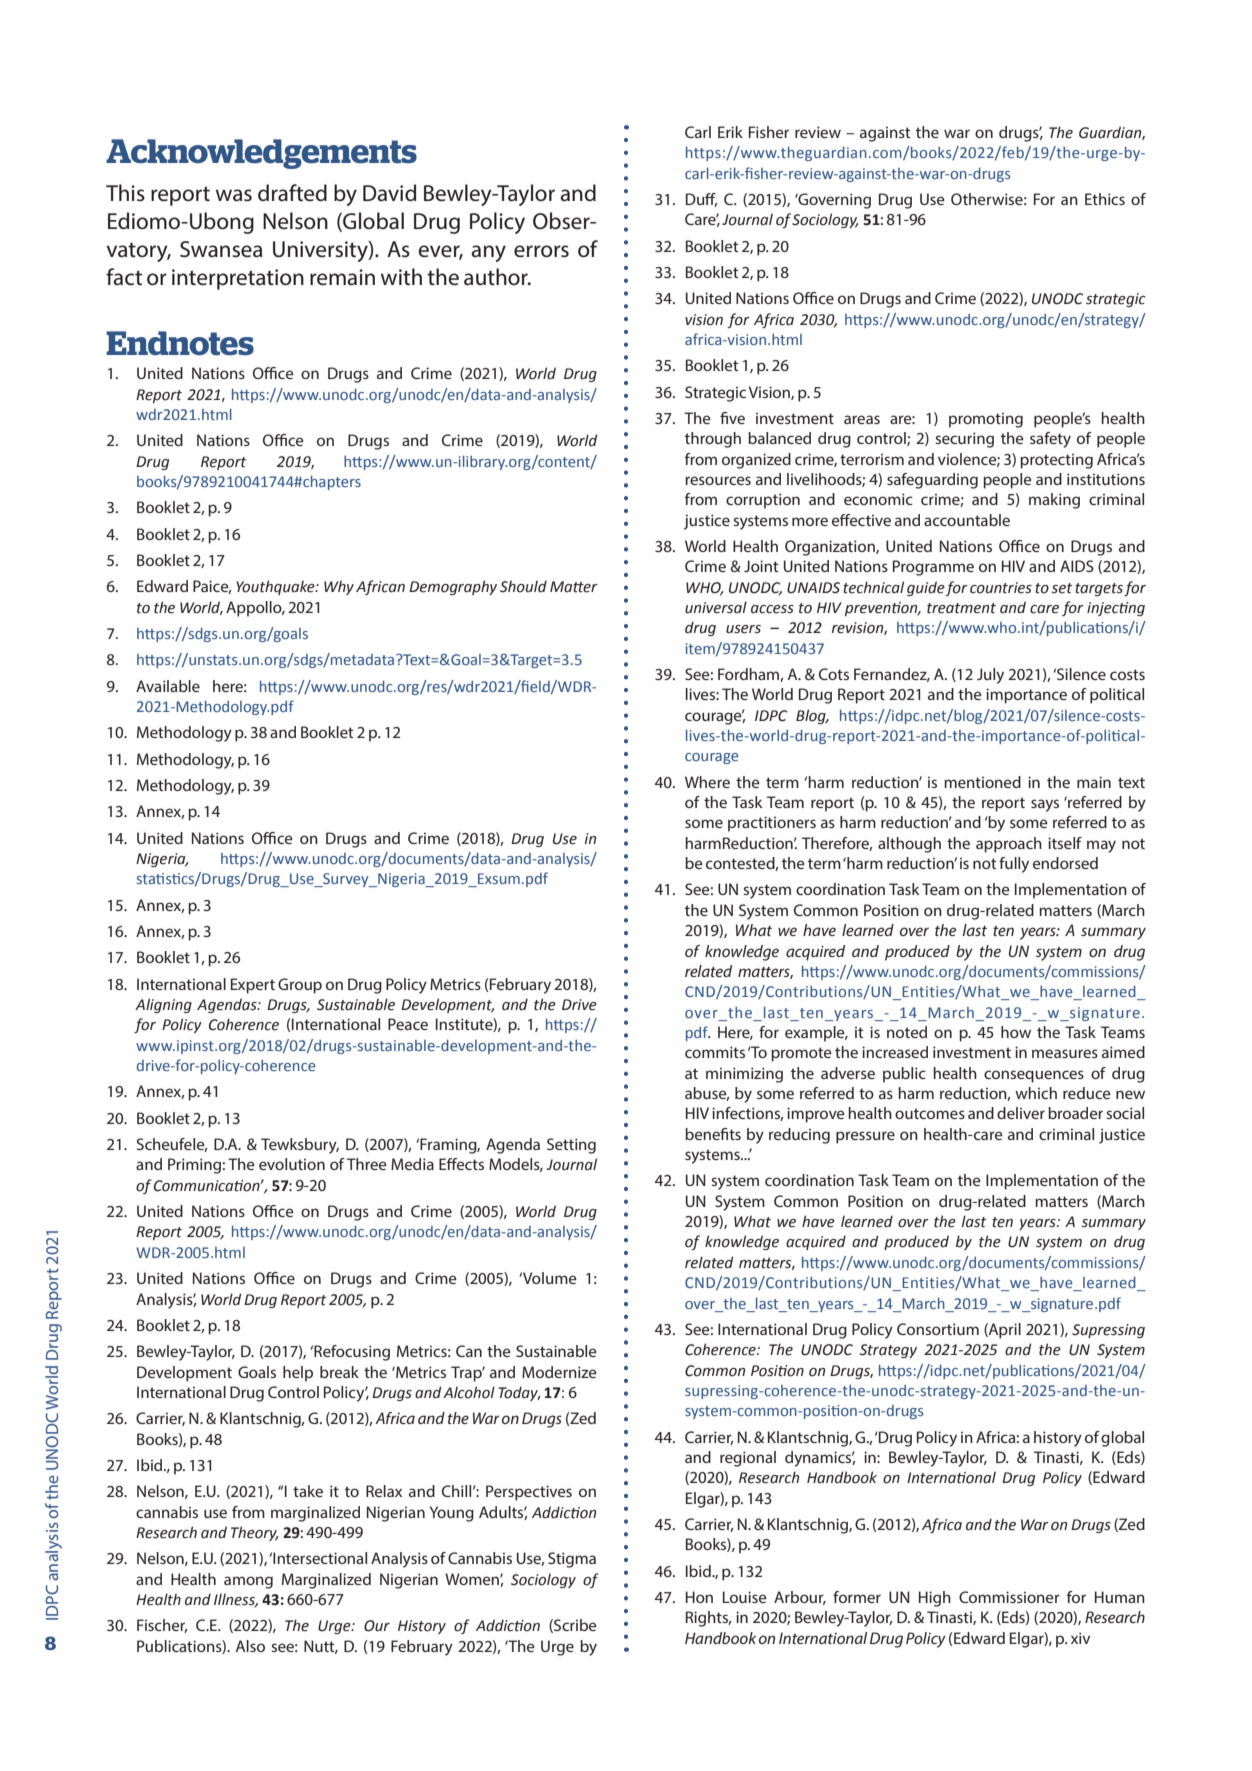 Image resolution: width=1252 pixels, height=1771 pixels. I want to click on among, so click(248, 1582).
